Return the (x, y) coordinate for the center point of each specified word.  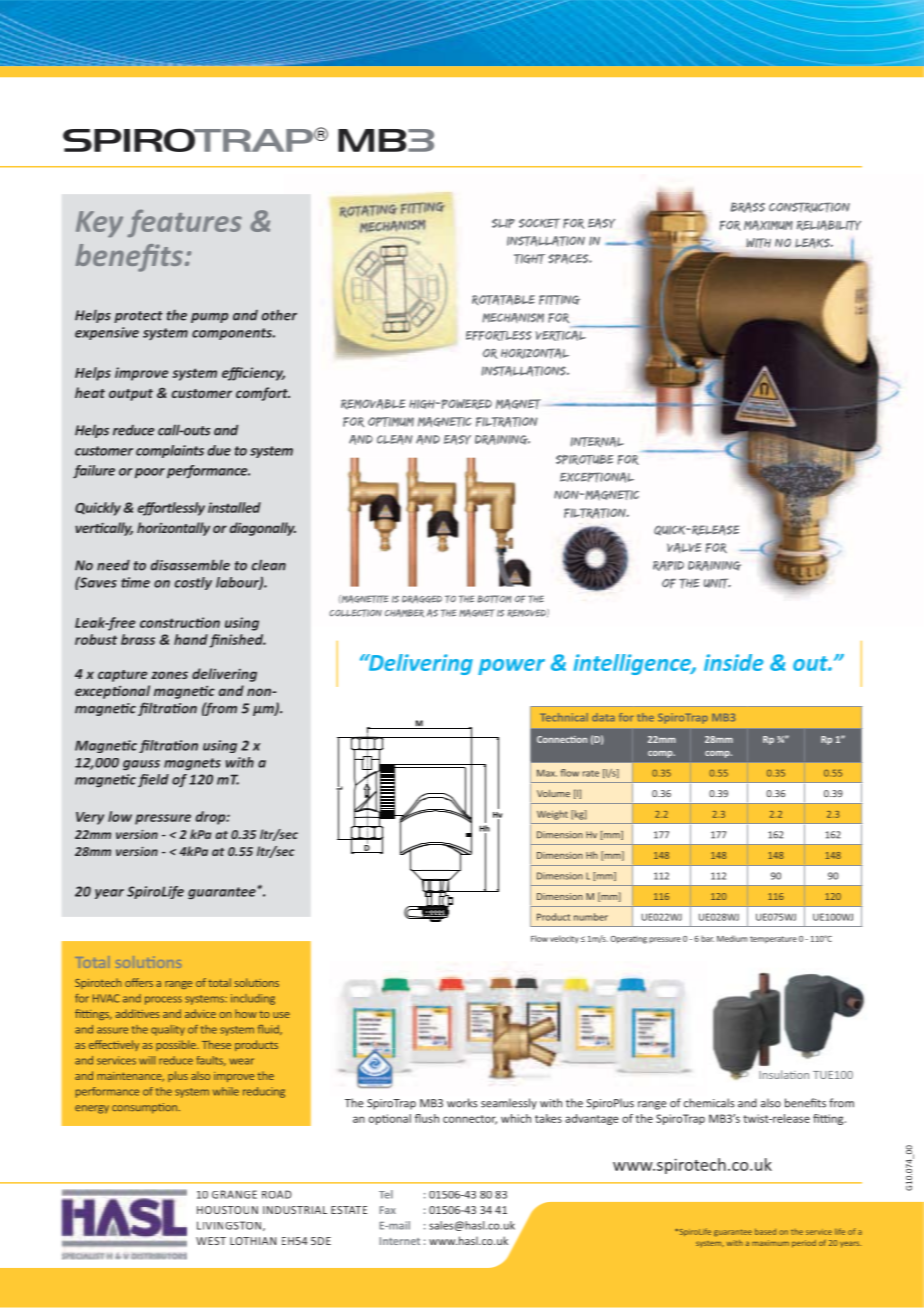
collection (355, 613)
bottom (494, 599)
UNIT (717, 583)
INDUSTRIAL (295, 1210)
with (758, 243)
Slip (503, 223)
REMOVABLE (373, 404)
